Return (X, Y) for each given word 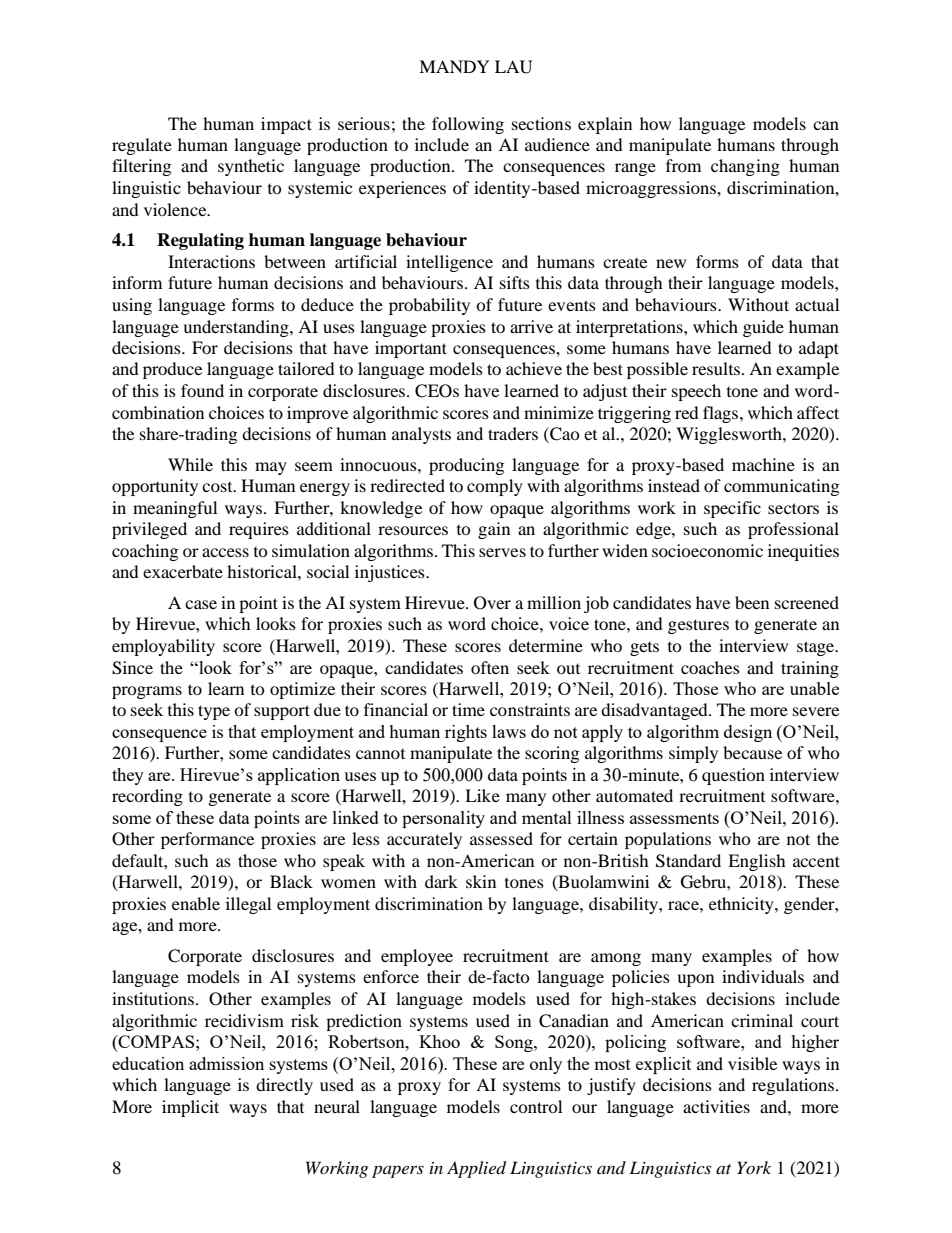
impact (286, 125)
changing (745, 167)
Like (482, 795)
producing (466, 466)
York (754, 1167)
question (733, 776)
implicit (190, 1108)
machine (763, 464)
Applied (476, 1169)
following (468, 125)
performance (207, 840)
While (190, 464)
